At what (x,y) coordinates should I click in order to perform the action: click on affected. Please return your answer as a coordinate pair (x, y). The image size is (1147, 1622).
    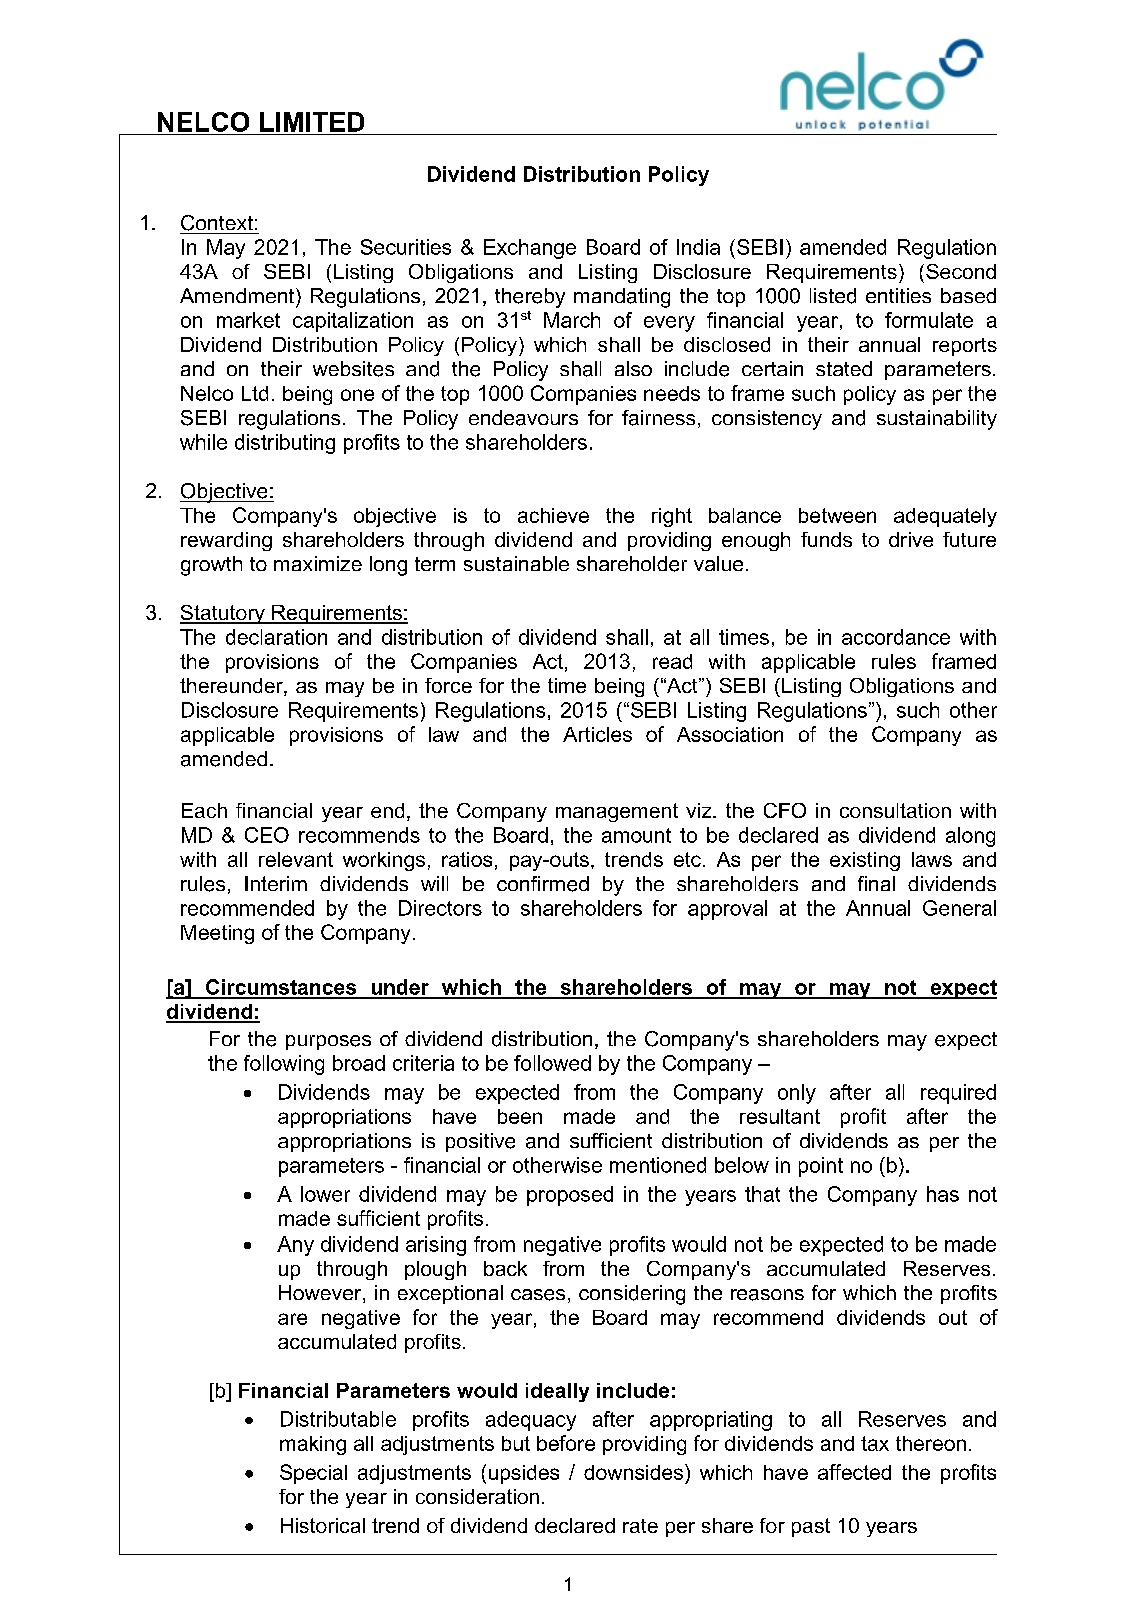
    Looking at the image, I should click on (854, 1472).
